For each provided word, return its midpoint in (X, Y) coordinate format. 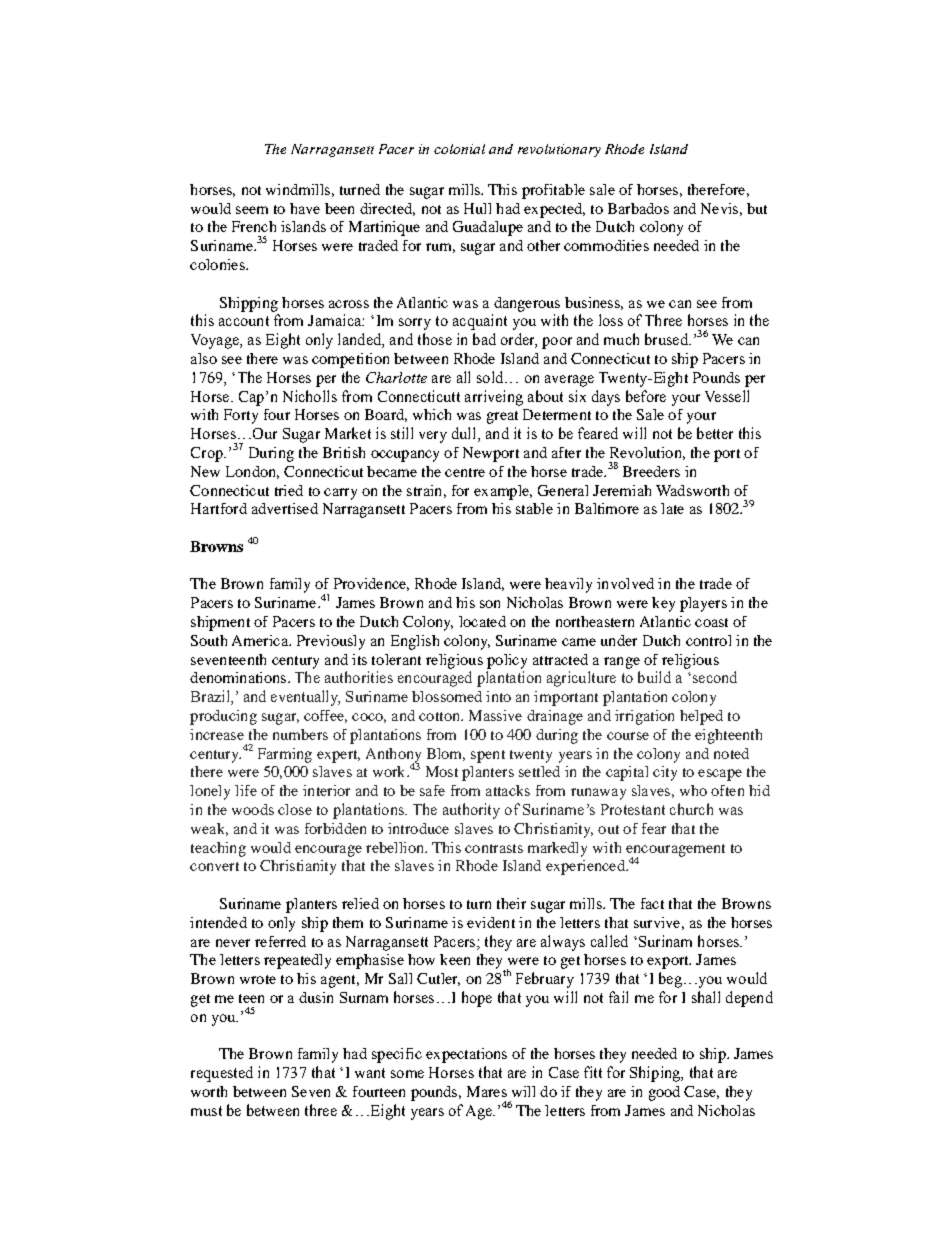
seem (252, 210)
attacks (508, 790)
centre (465, 472)
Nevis (719, 208)
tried (289, 490)
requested (222, 1074)
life (246, 790)
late (672, 508)
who (693, 790)
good (664, 1093)
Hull (477, 208)
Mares (487, 1091)
